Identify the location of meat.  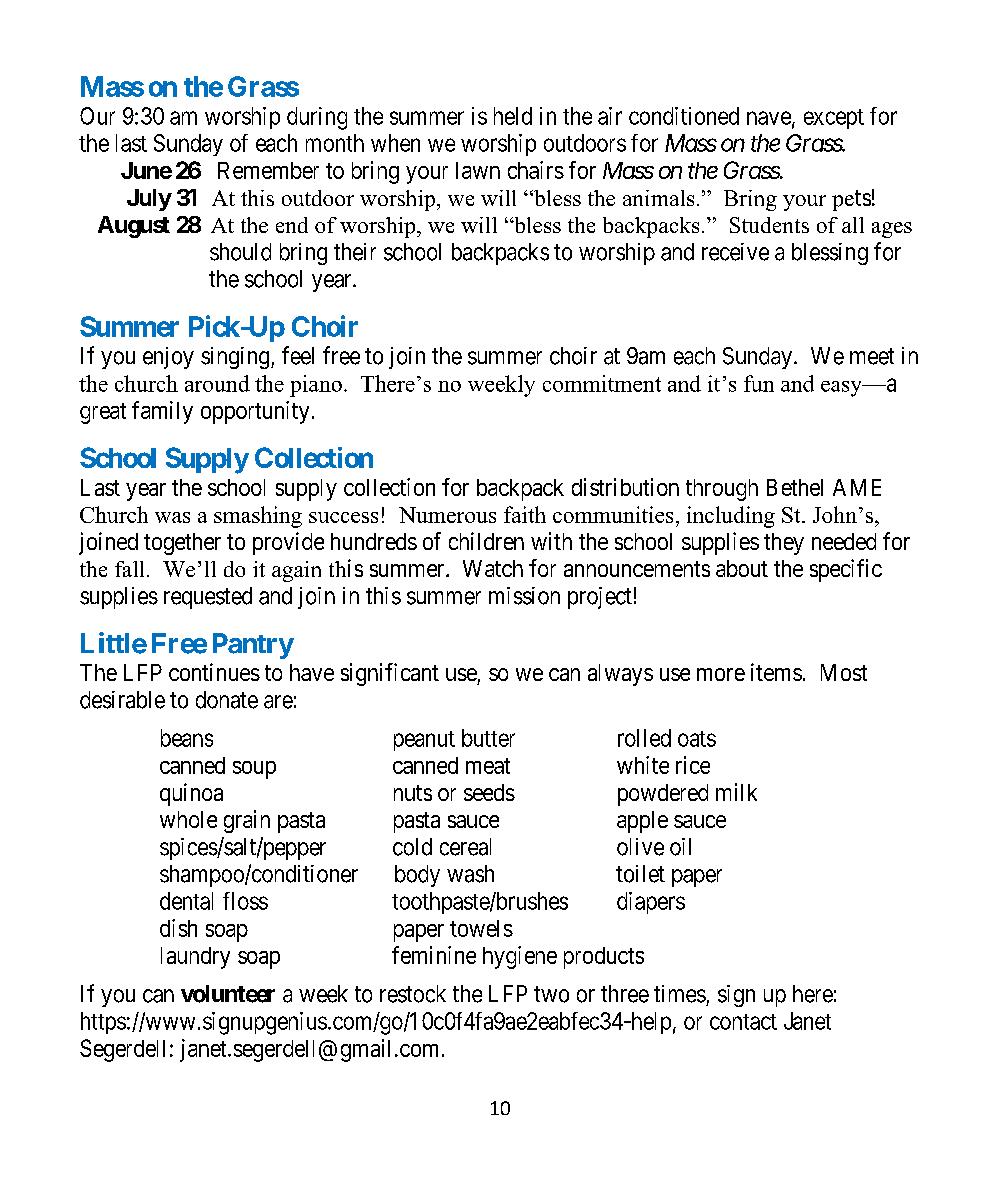
(488, 766).
